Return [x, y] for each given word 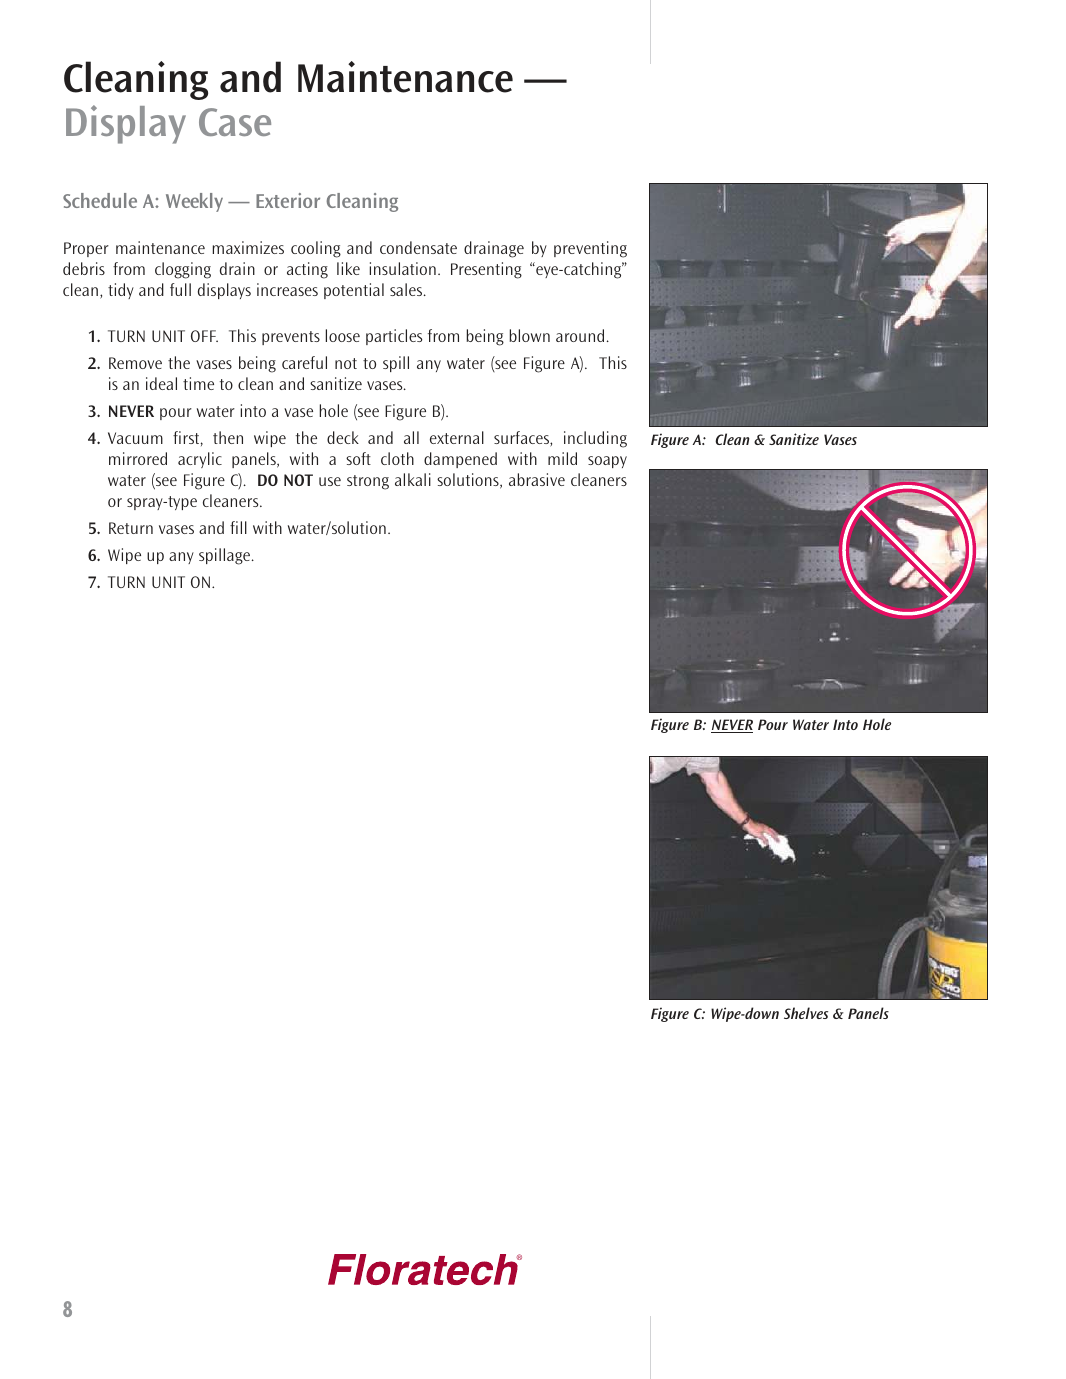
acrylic [200, 460]
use [330, 481]
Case [235, 122]
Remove [135, 363]
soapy [607, 462]
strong [368, 482]
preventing [590, 249]
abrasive [537, 479]
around [580, 335]
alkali [413, 479]
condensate [418, 247]
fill [238, 527]
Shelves [806, 1013]
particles [394, 337]
